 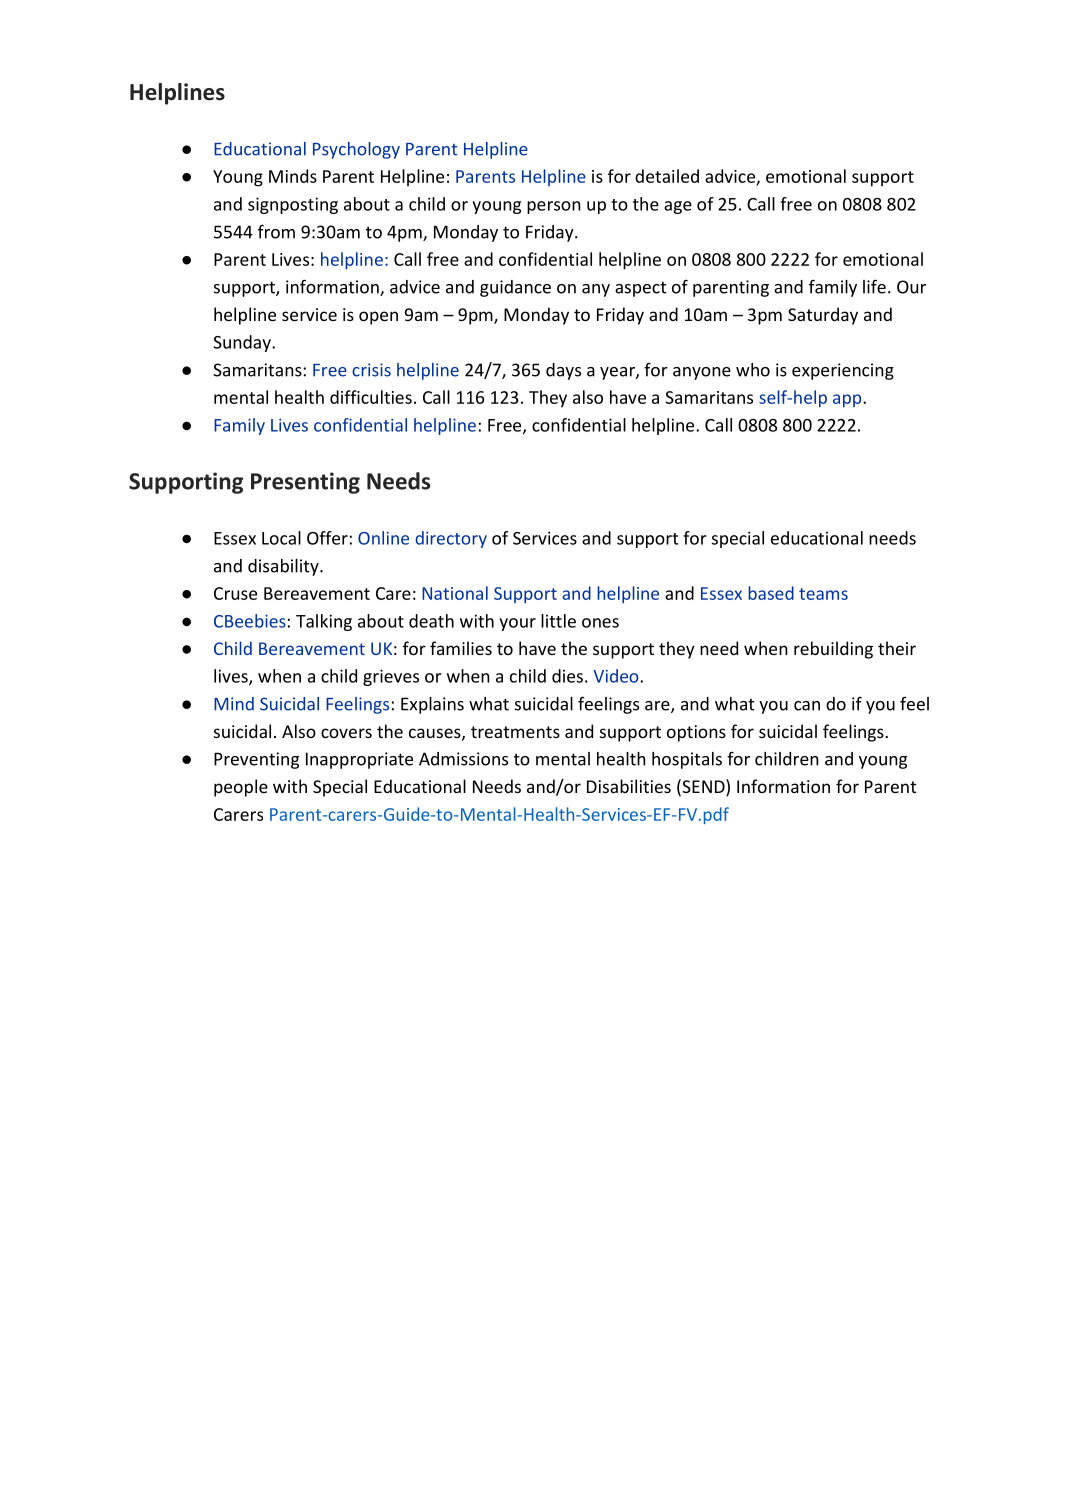 I want to click on directory, so click(x=451, y=539).
